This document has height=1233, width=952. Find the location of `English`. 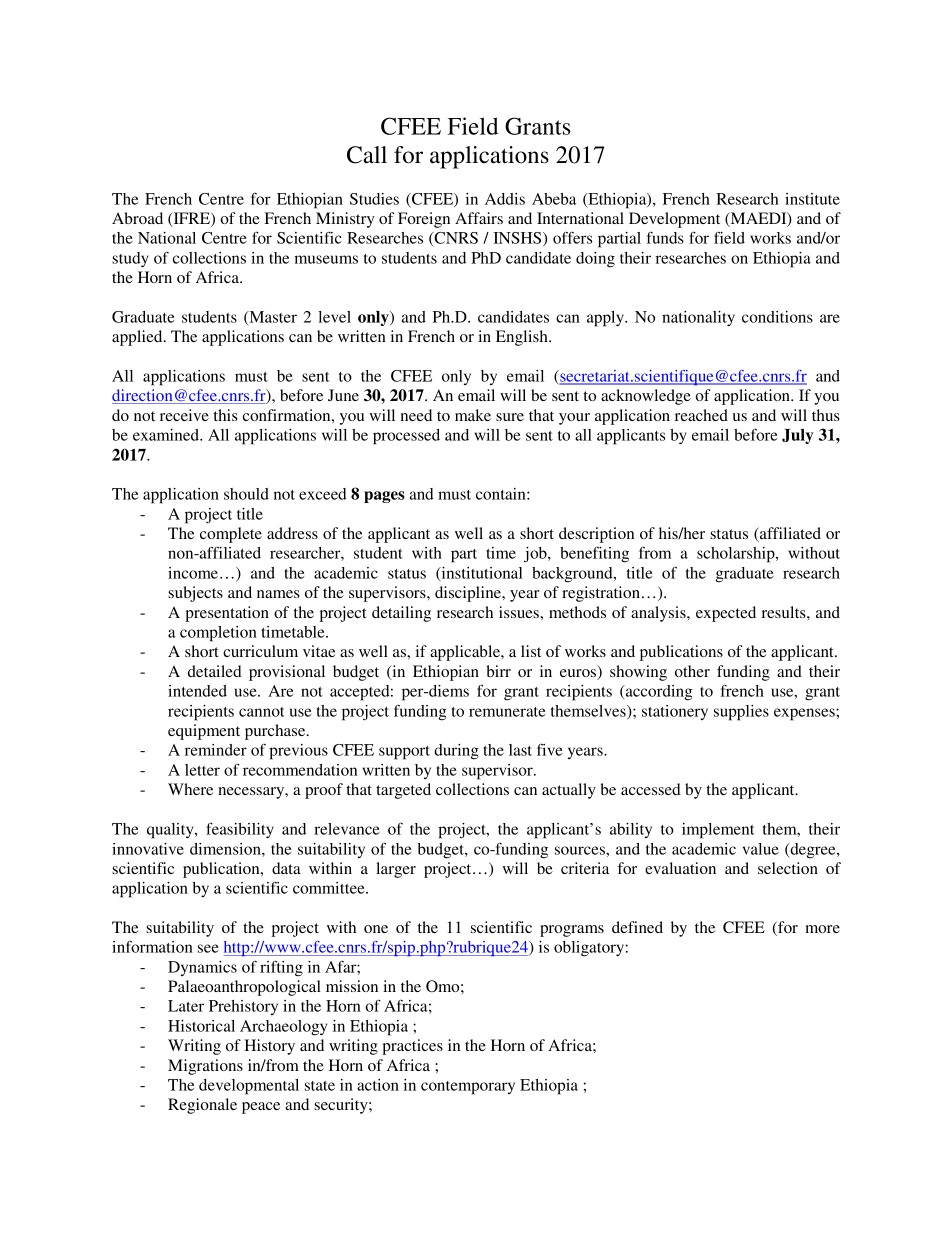

English is located at coordinates (523, 338).
